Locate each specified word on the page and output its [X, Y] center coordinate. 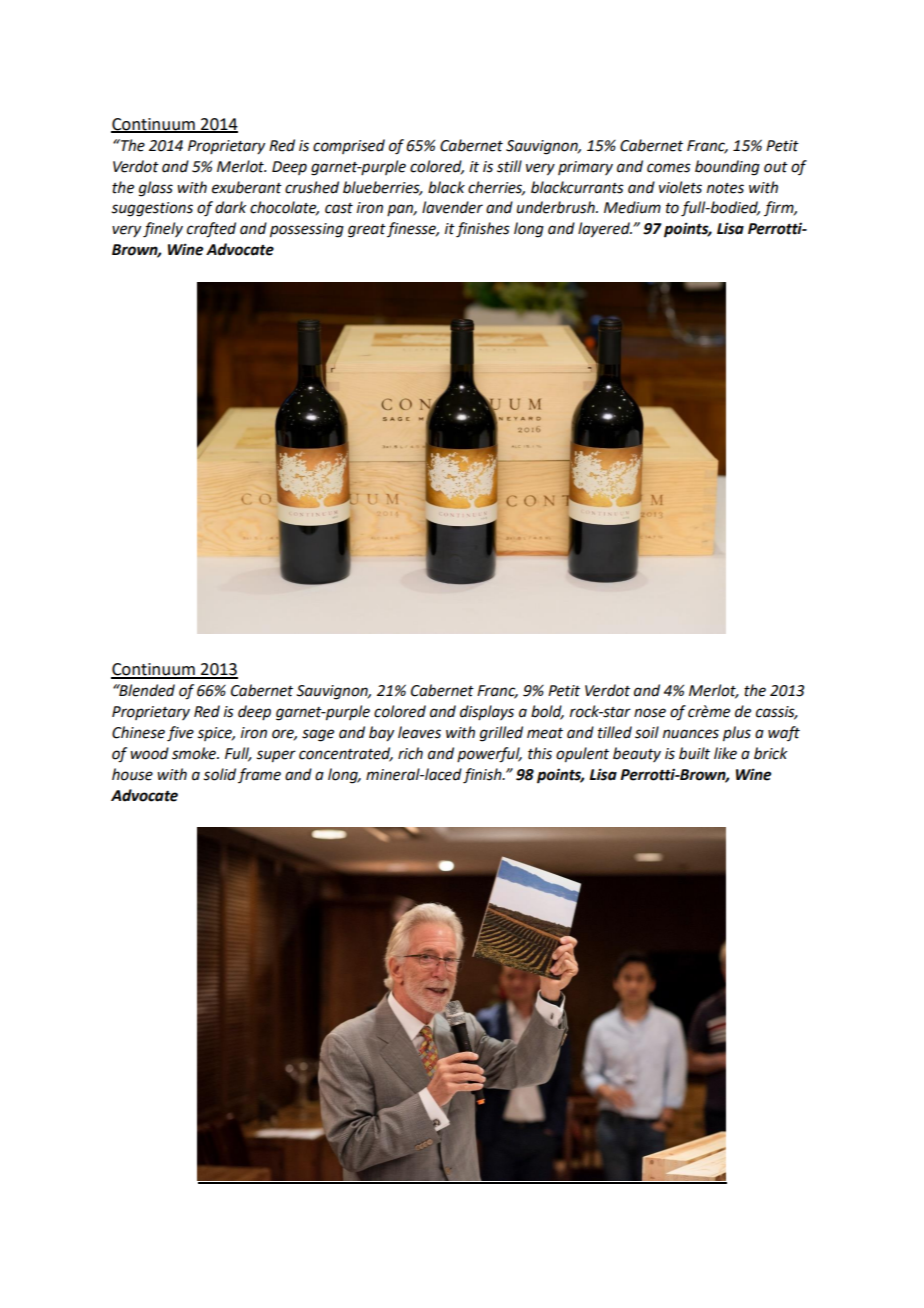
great [367, 231]
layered [605, 230]
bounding [727, 168]
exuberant [247, 187]
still [509, 166]
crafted [211, 230]
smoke [195, 753]
